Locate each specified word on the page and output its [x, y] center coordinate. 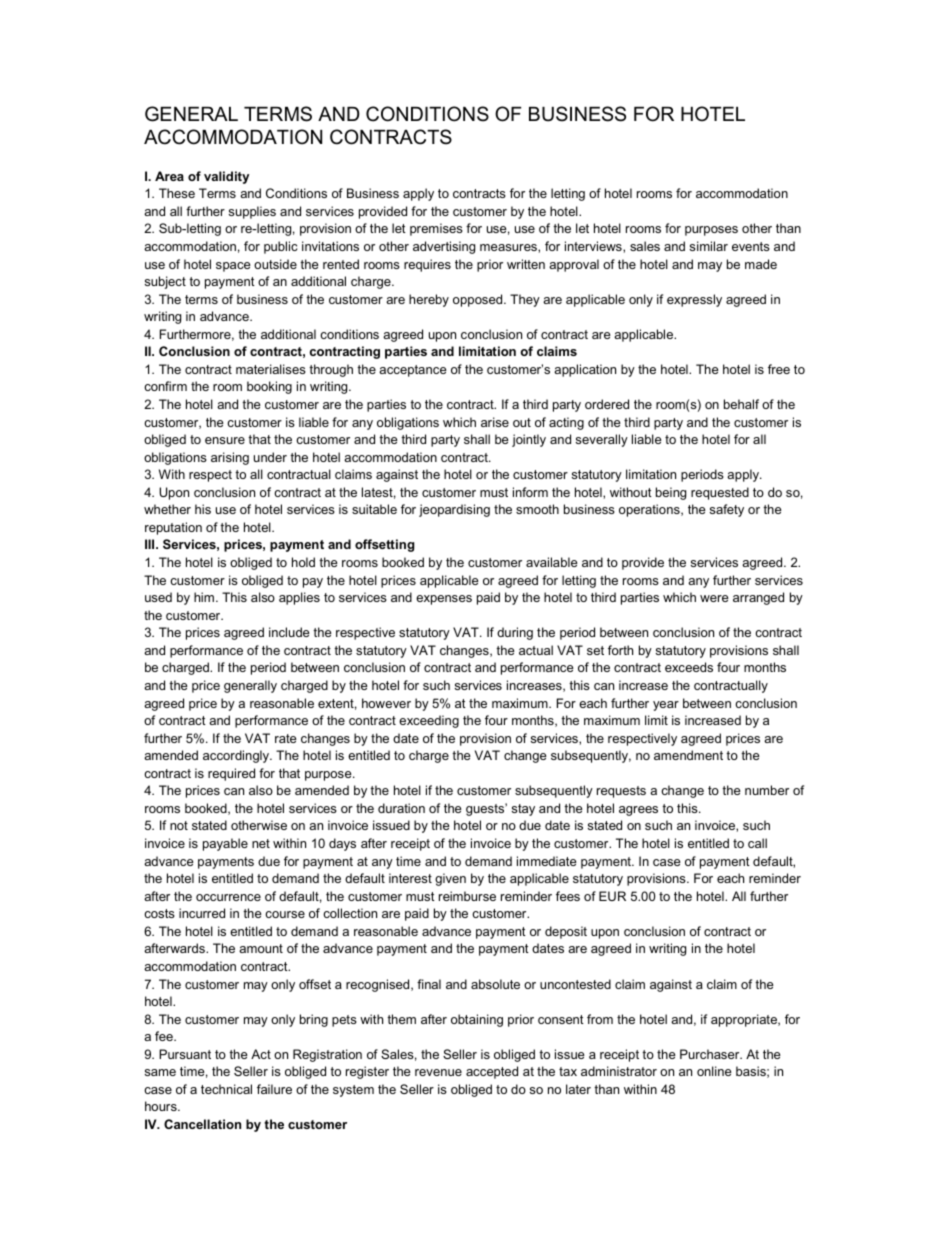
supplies [252, 212]
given [450, 879]
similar [709, 246]
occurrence [228, 897]
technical [226, 1089]
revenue [438, 1072]
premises [436, 229]
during [515, 633]
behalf [741, 404]
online [714, 1071]
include [289, 632]
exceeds [689, 667]
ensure [225, 440]
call [757, 843]
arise [495, 422]
